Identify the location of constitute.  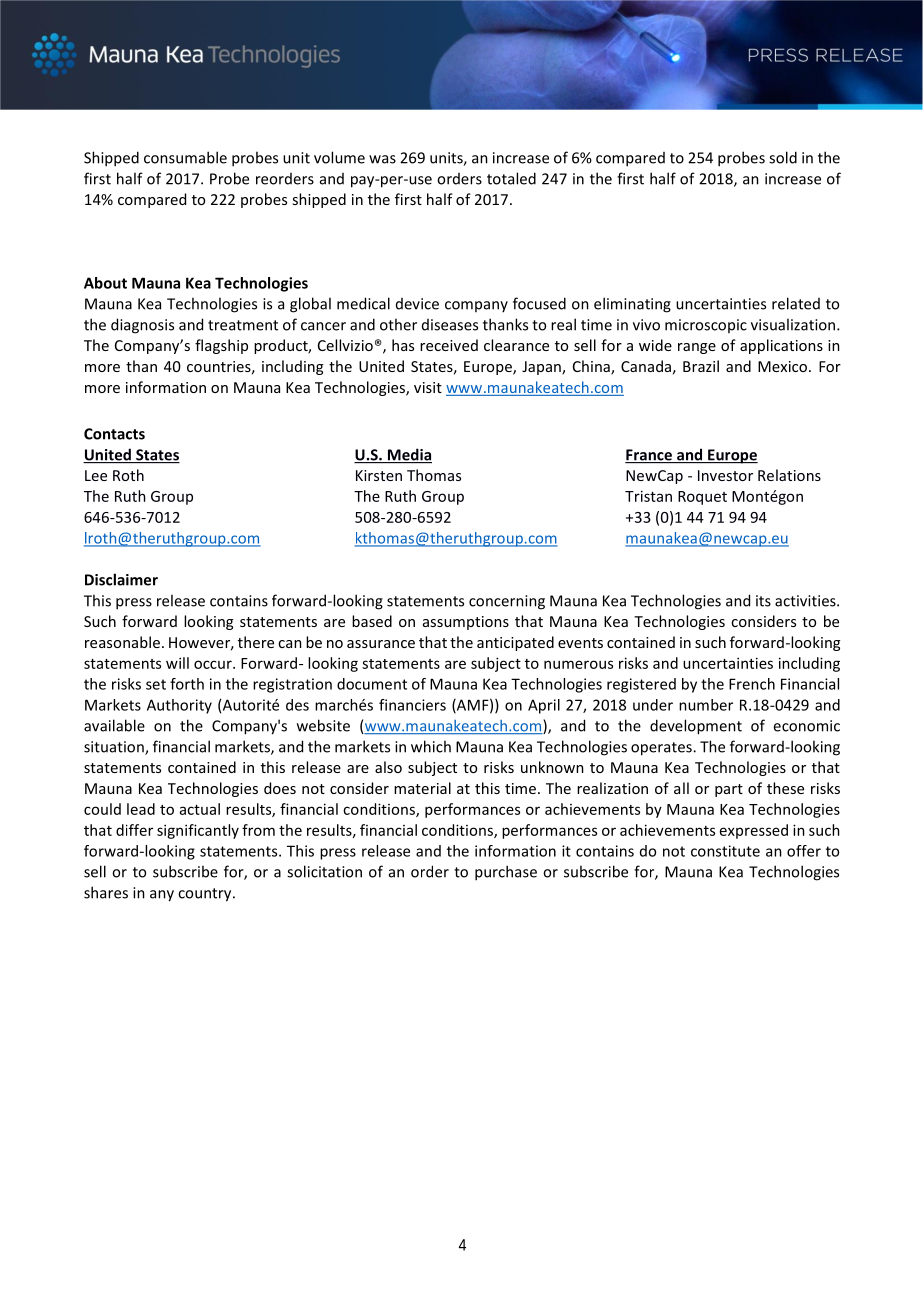
(725, 851).
